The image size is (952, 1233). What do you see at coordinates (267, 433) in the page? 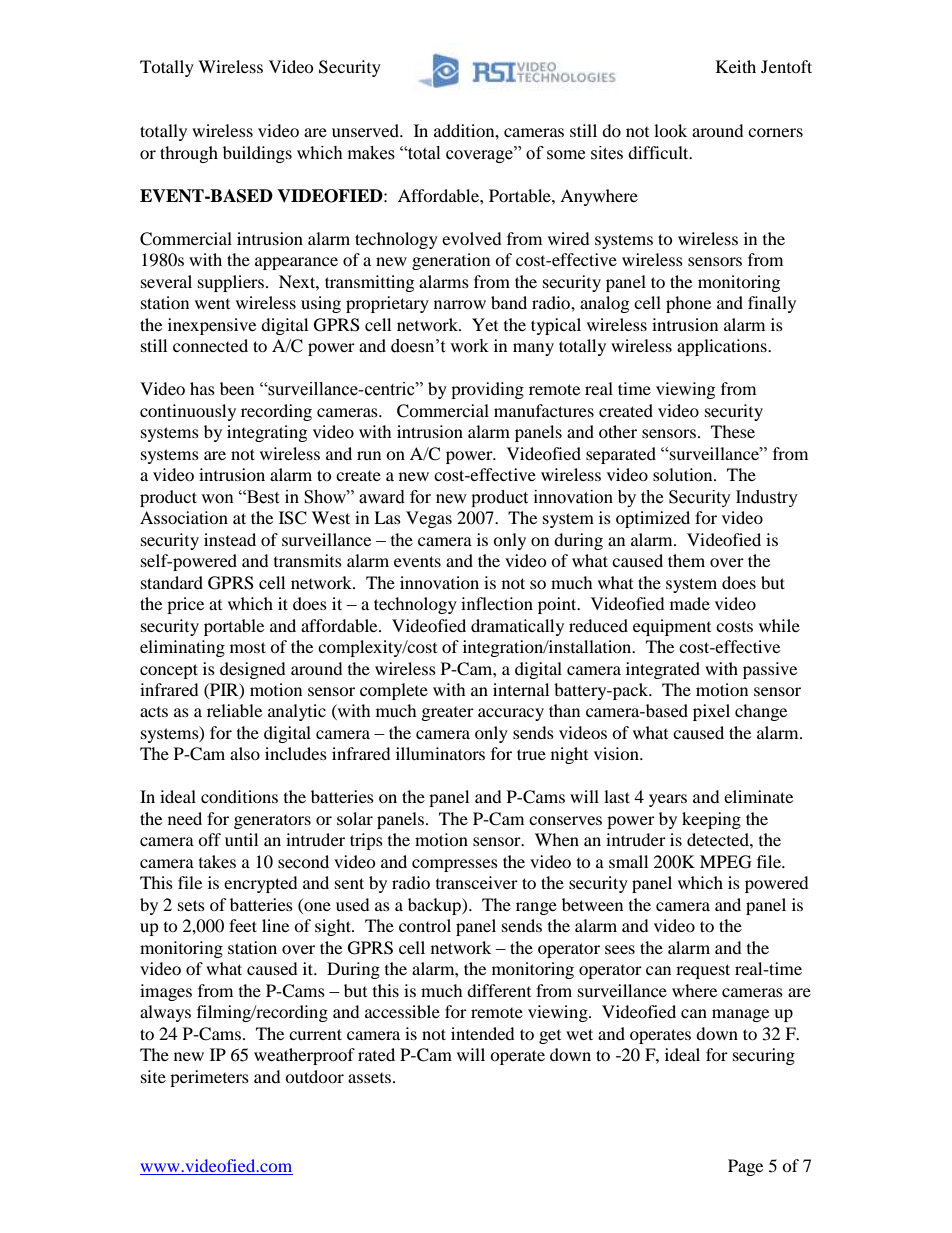
I see `integrating` at bounding box center [267, 433].
